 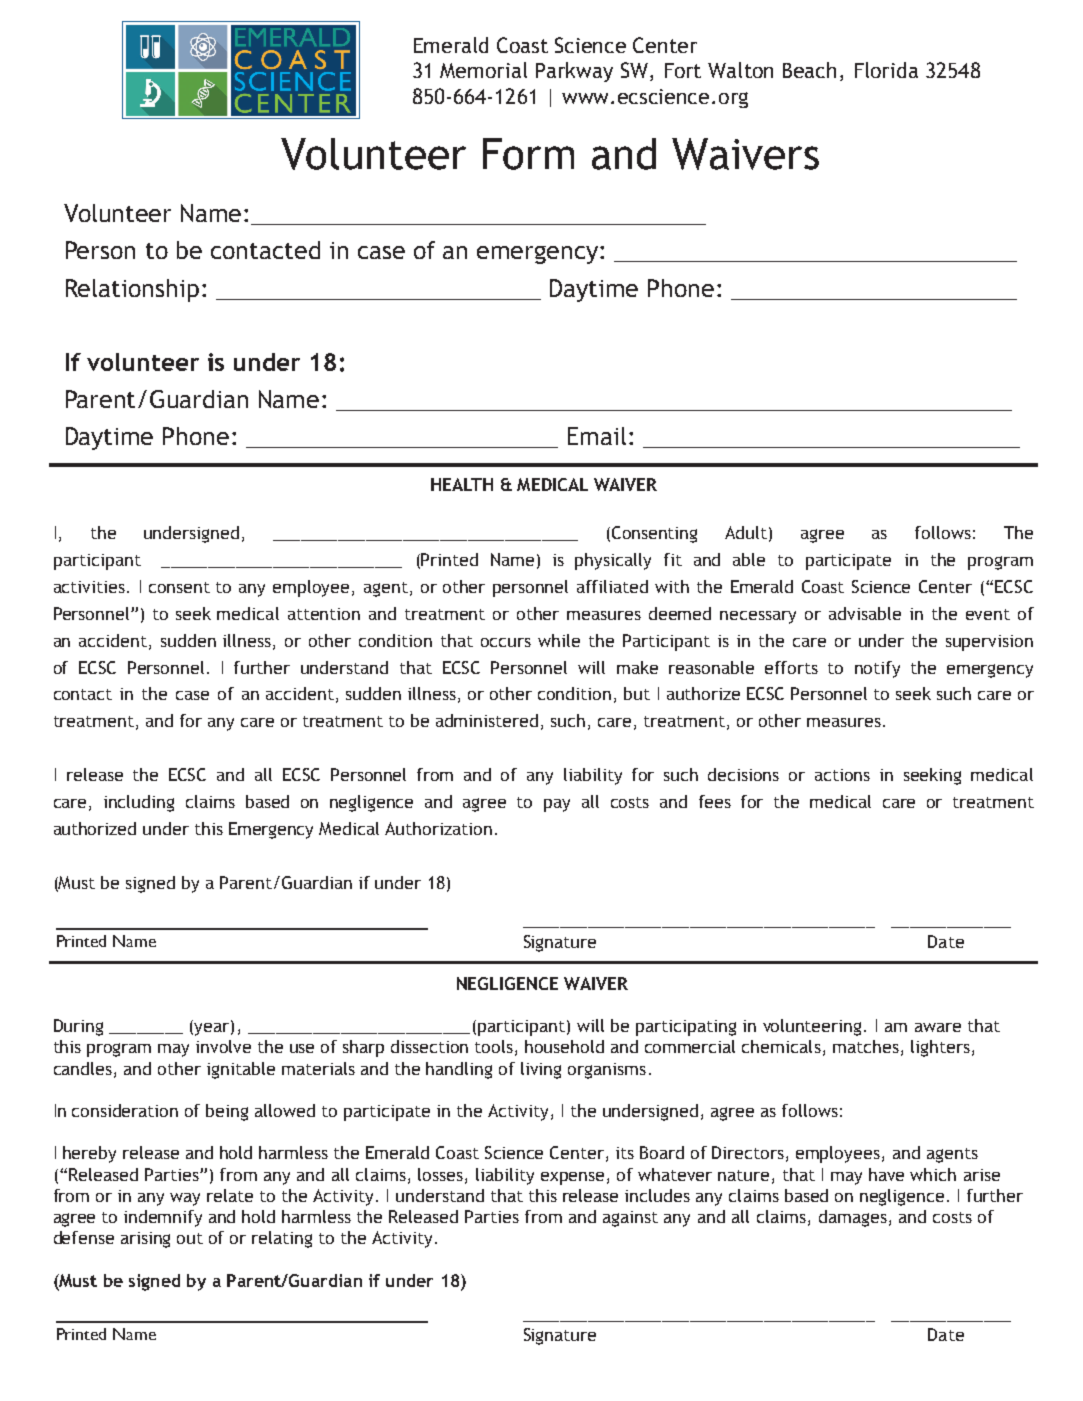 What do you see at coordinates (462, 484) in the screenshot?
I see `HEALTH` at bounding box center [462, 484].
